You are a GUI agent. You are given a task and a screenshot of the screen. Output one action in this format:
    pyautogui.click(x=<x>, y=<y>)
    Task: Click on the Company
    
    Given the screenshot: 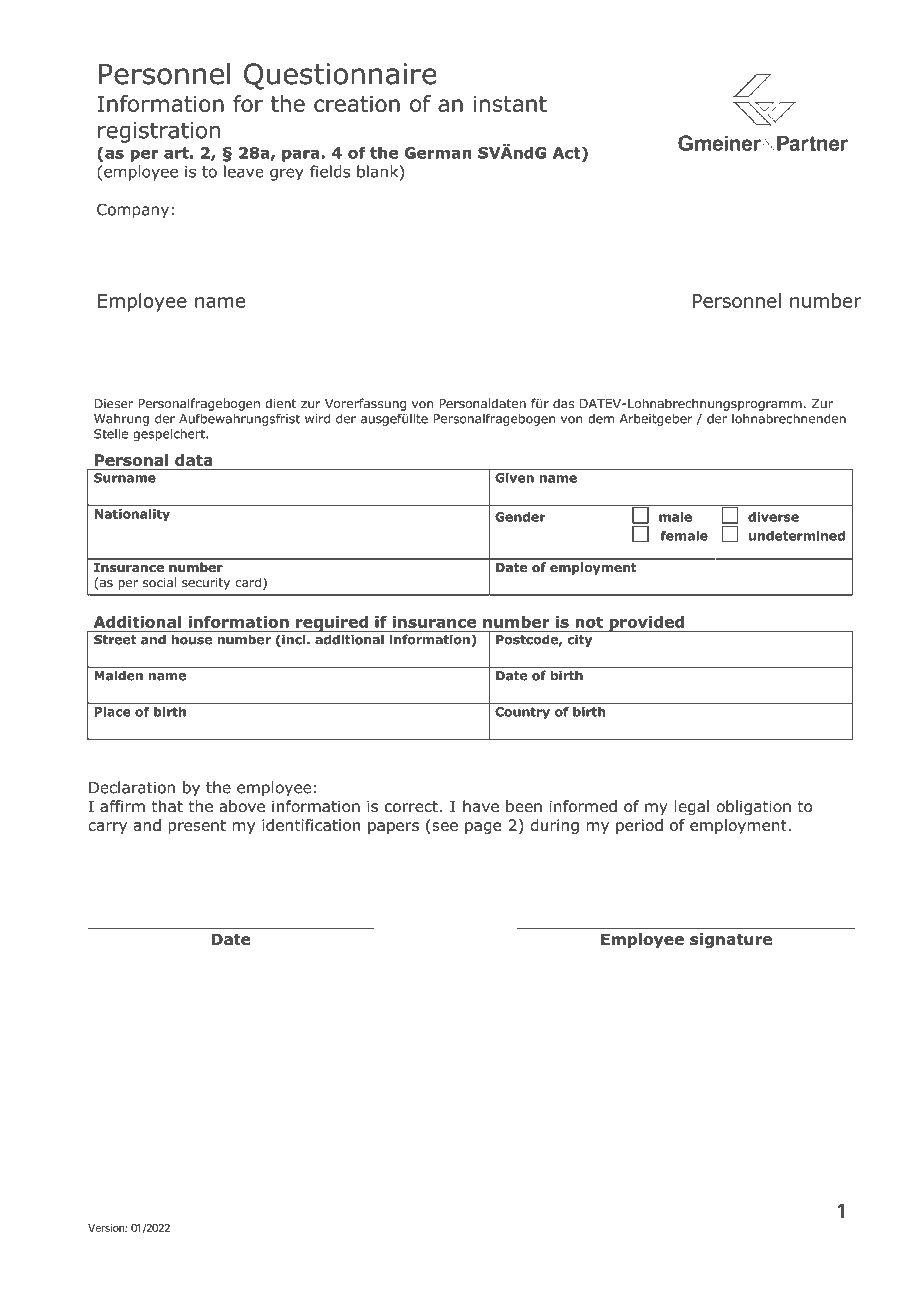 What is the action you would take?
    pyautogui.click(x=133, y=211)
